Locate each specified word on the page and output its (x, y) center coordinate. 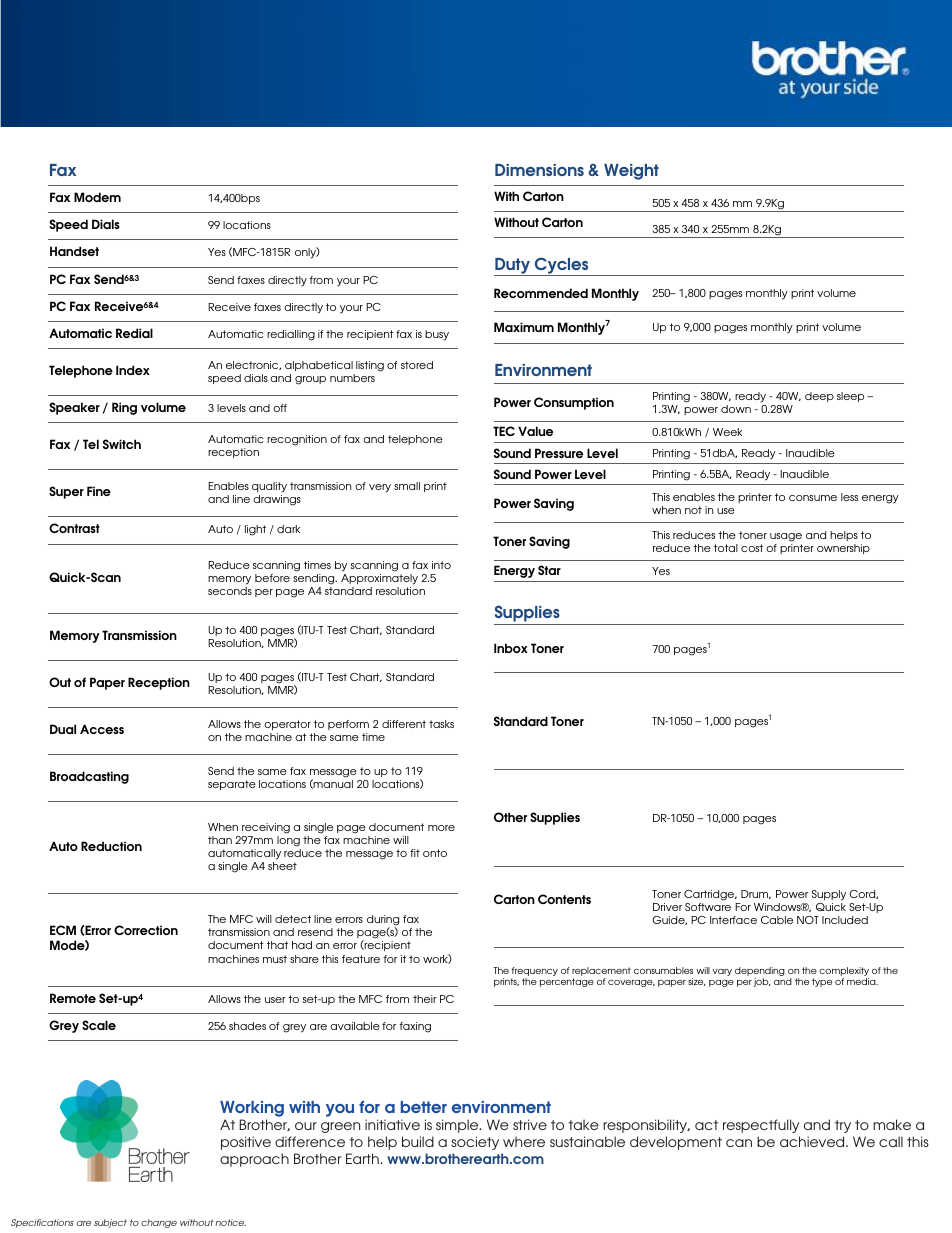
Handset (74, 251)
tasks (441, 724)
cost (752, 548)
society (475, 1143)
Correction (146, 930)
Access (102, 729)
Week (727, 432)
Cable (777, 920)
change (159, 1223)
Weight (631, 172)
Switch (122, 444)
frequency (534, 973)
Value (535, 431)
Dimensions (539, 170)
